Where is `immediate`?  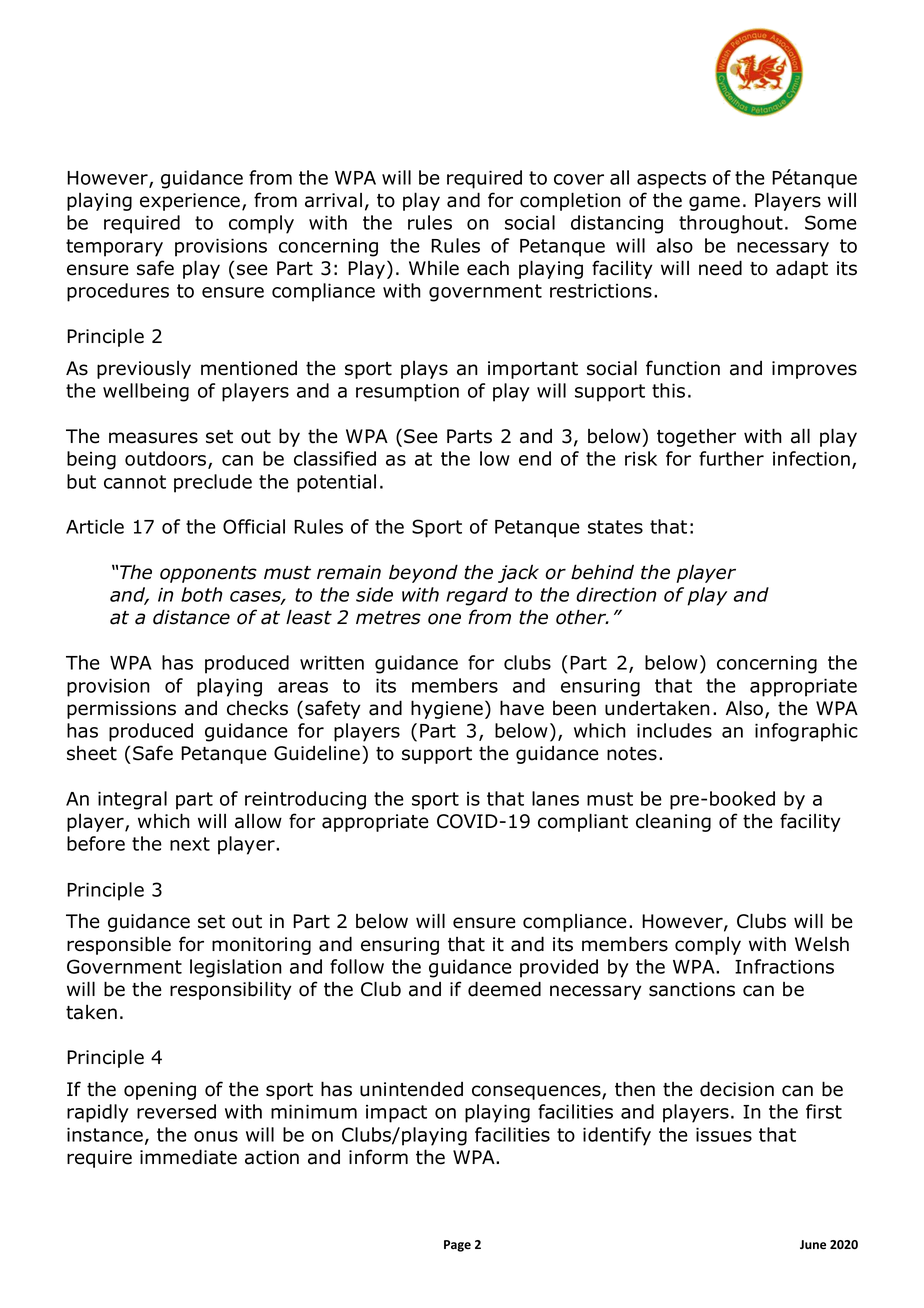
immediate is located at coordinates (188, 1157).
